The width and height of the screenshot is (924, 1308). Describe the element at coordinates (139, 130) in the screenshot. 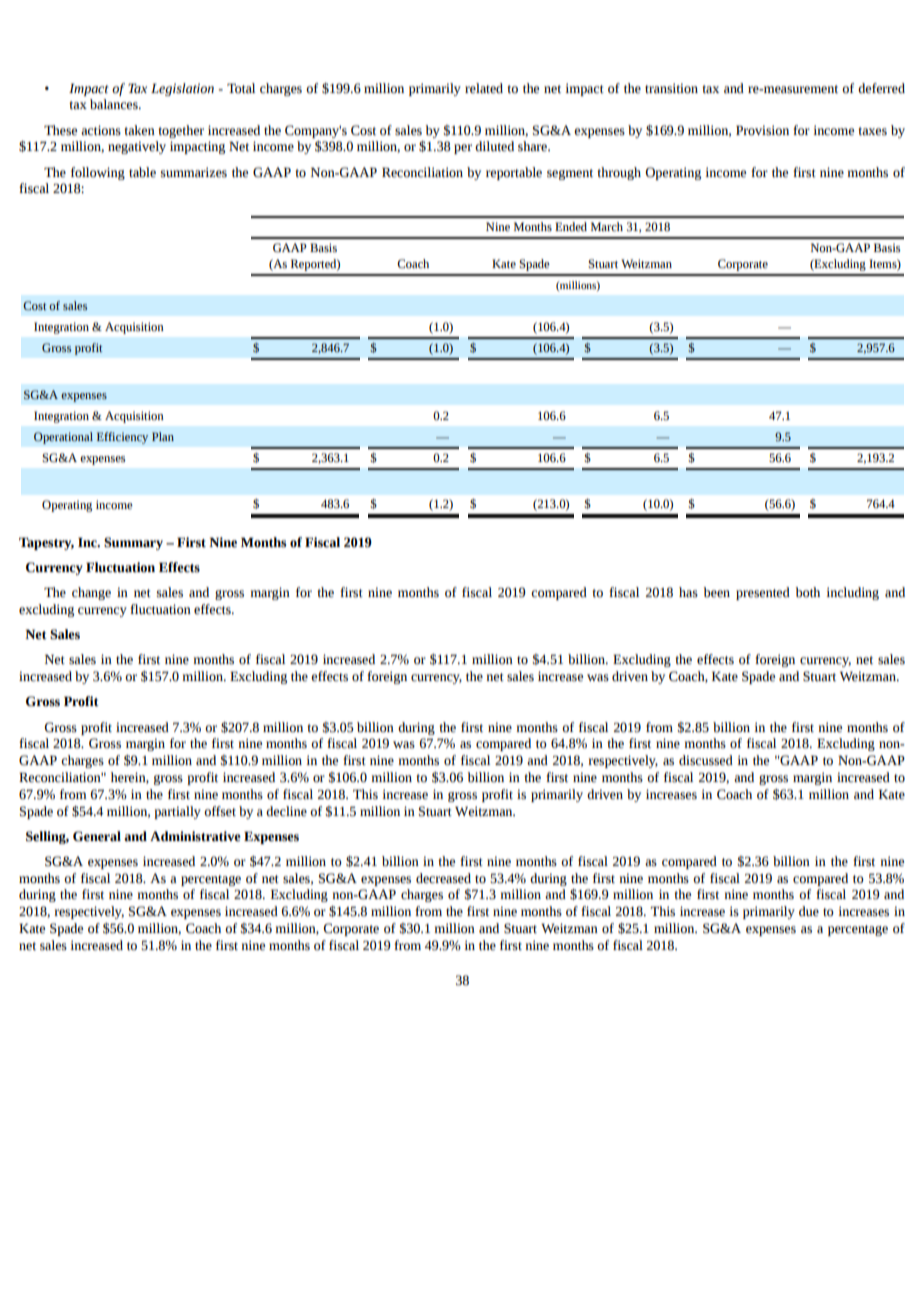

I see `taken` at that location.
